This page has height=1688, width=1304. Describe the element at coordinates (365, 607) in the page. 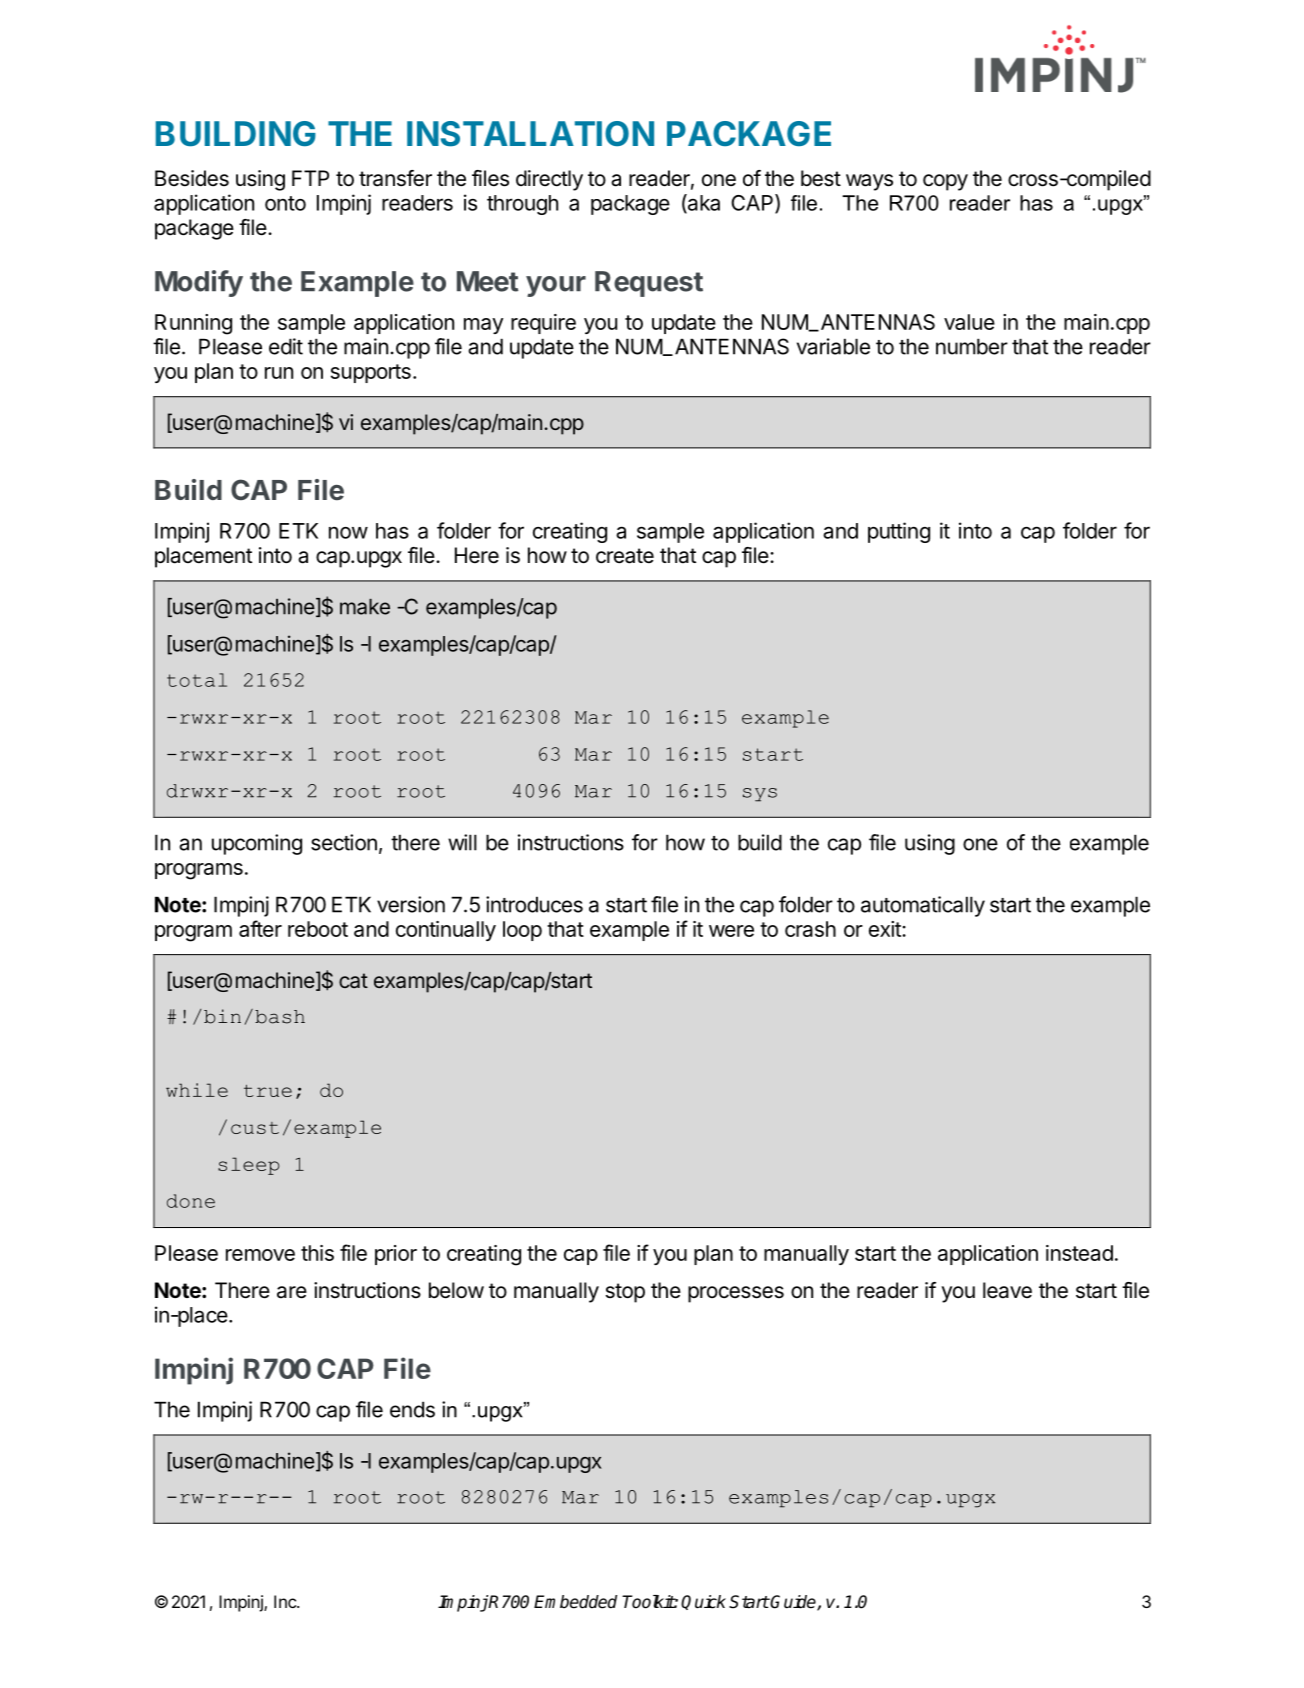

I see `make` at that location.
